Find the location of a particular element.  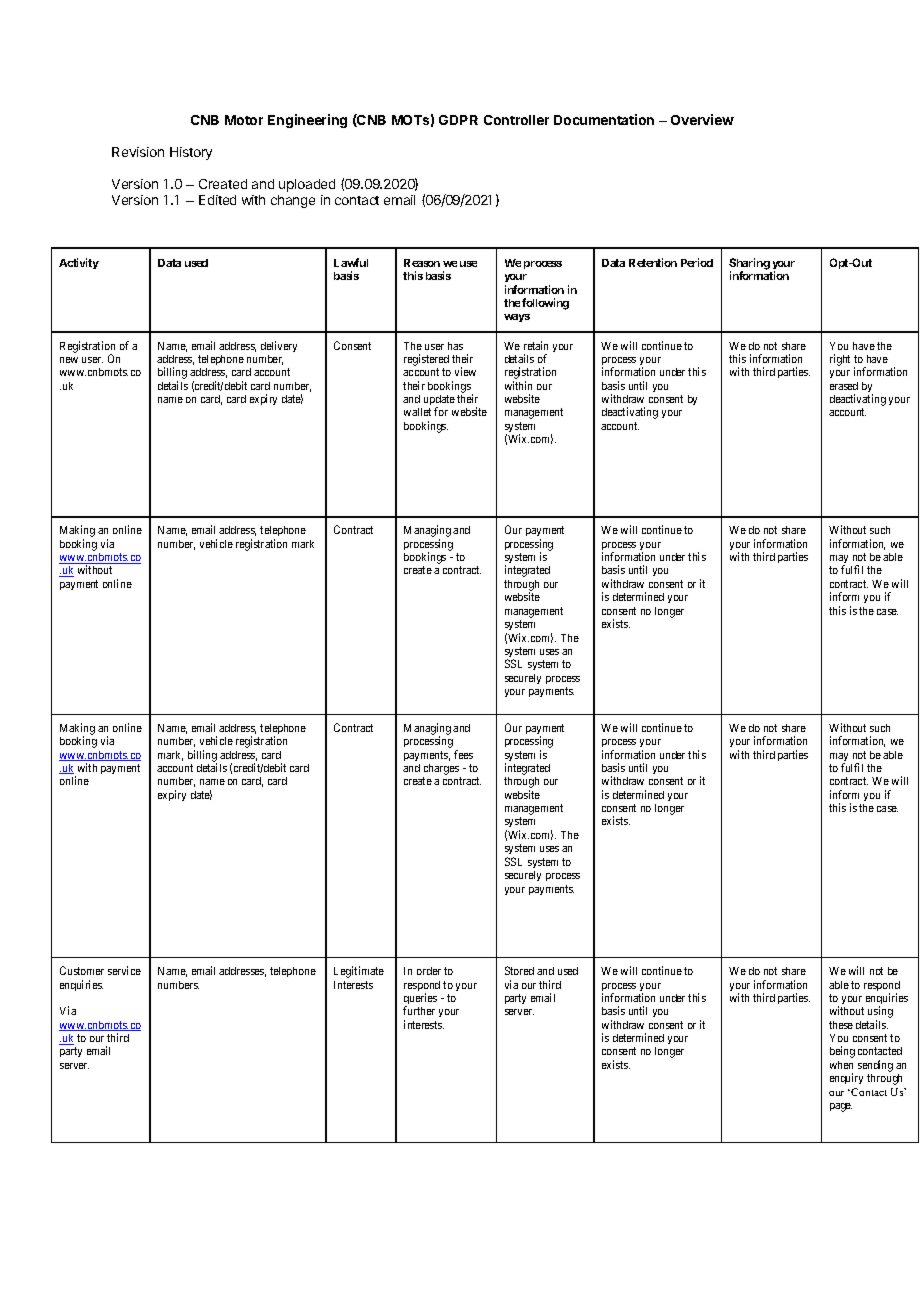

Customer is located at coordinates (82, 970).
